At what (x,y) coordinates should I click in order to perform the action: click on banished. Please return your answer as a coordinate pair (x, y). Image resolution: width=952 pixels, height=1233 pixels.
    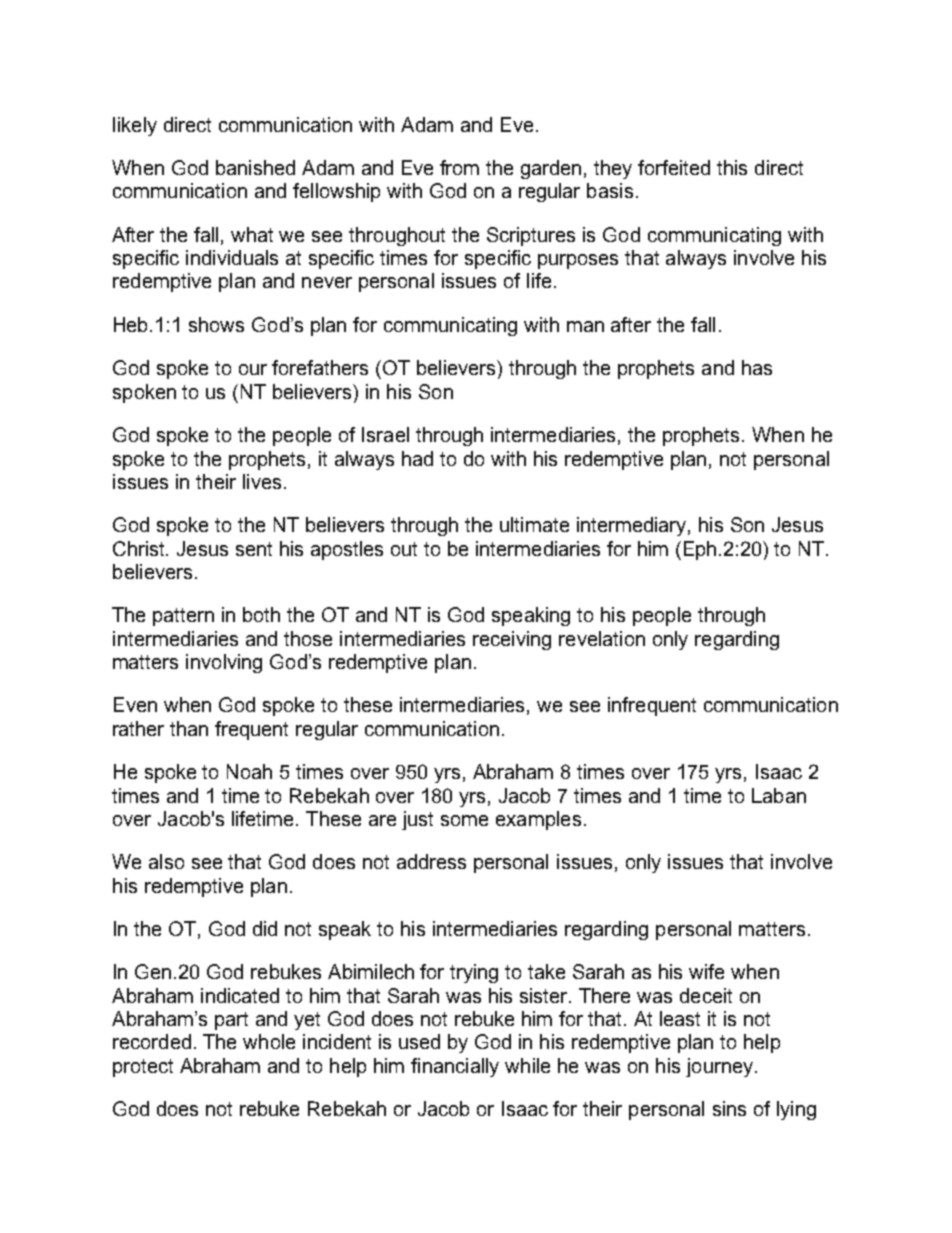
    Looking at the image, I should click on (255, 167).
